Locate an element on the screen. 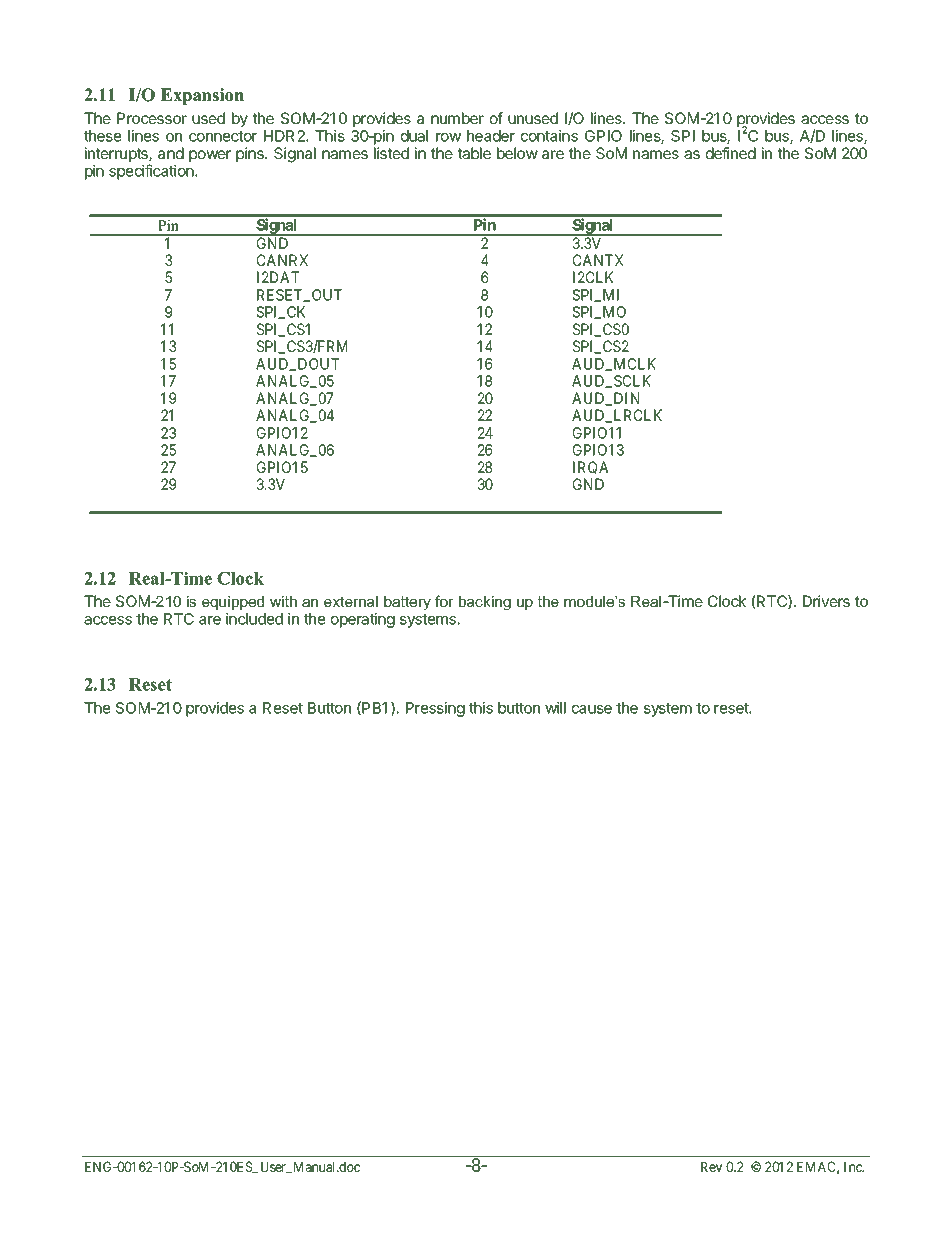 The image size is (952, 1233). number is located at coordinates (457, 118).
